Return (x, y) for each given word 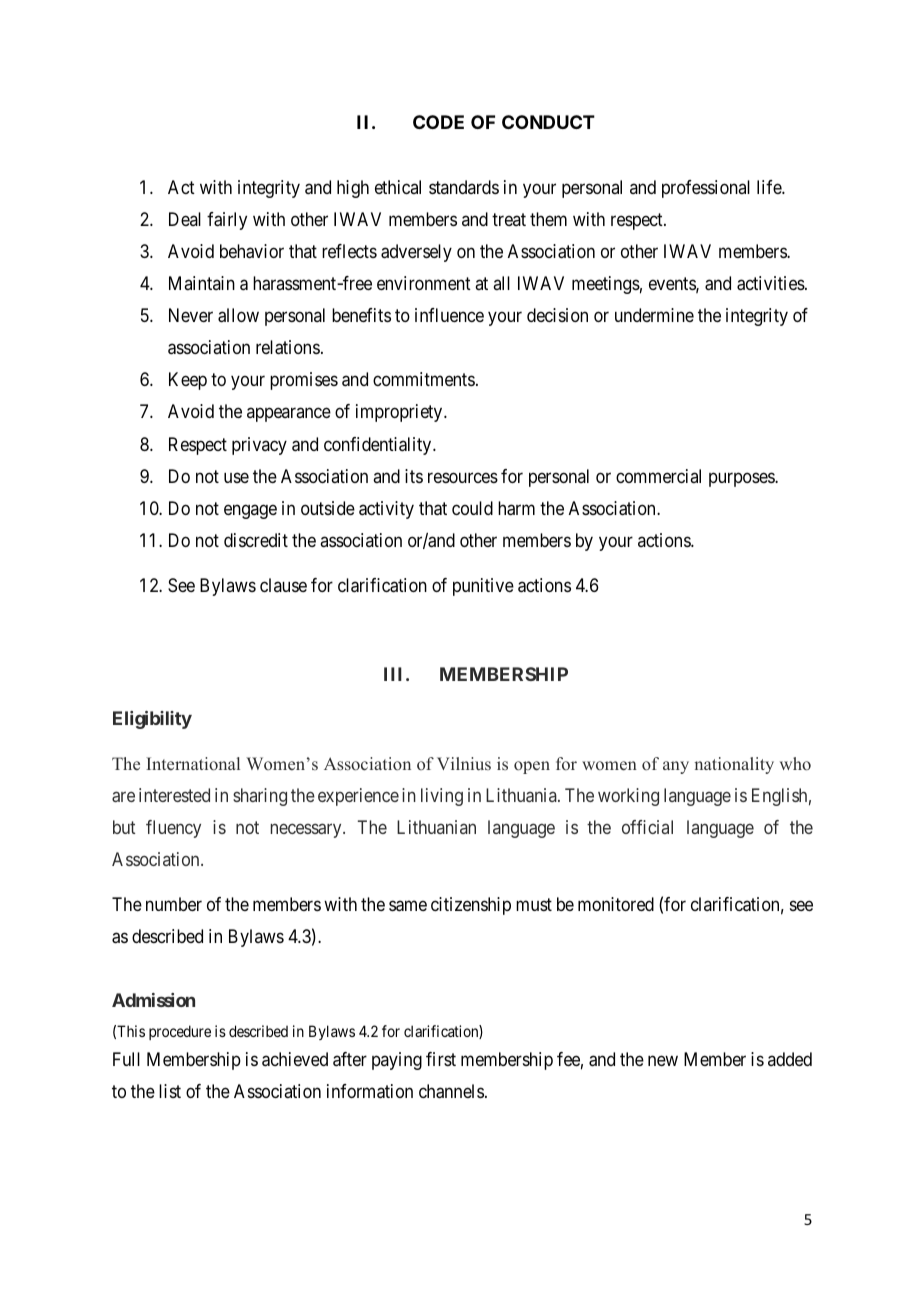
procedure (180, 1032)
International (193, 764)
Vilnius (464, 764)
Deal (185, 219)
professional (706, 189)
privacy (259, 446)
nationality (734, 765)
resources (463, 477)
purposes (742, 479)
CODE (438, 122)
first (441, 1059)
